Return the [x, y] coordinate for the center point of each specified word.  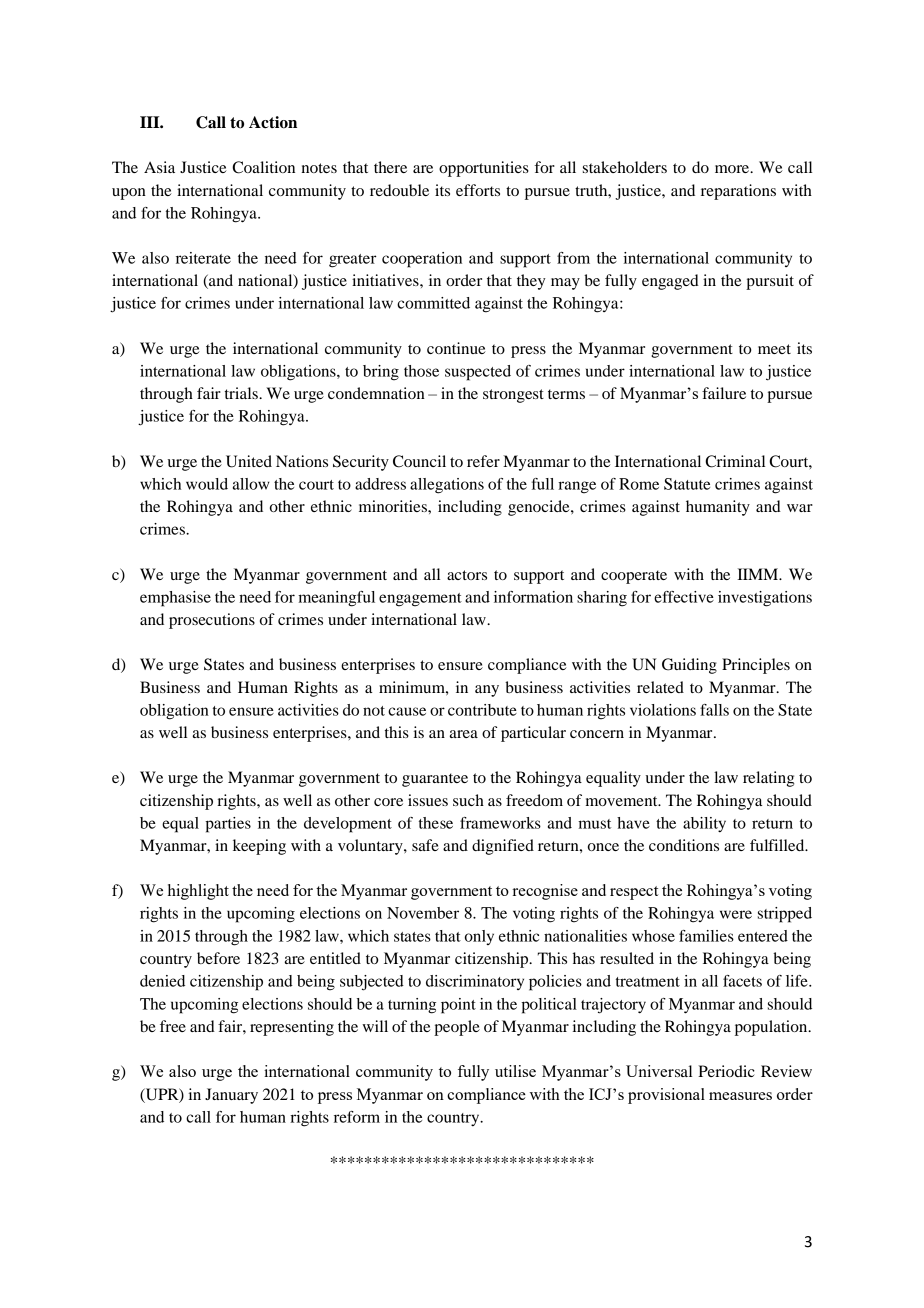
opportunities [484, 169]
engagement [420, 600]
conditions [684, 845]
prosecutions [212, 621]
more [733, 169]
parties [228, 825]
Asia [159, 167]
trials [242, 393]
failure [724, 393]
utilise [515, 1071]
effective [684, 597]
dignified [503, 847]
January [231, 1096]
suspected [478, 373]
